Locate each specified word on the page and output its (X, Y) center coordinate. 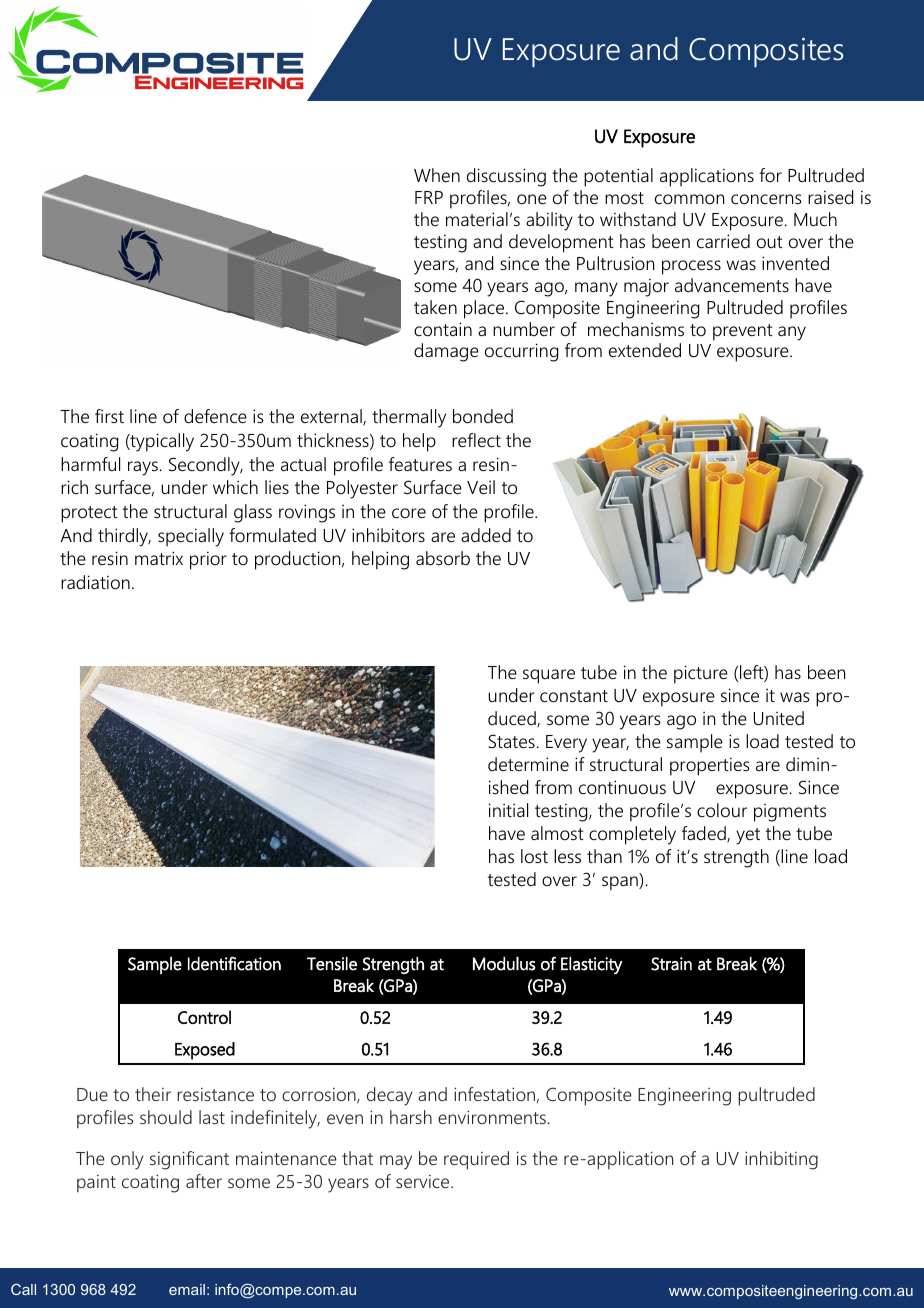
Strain (671, 964)
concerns (766, 199)
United (778, 718)
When (437, 175)
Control (204, 1017)
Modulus (504, 964)
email (187, 1289)
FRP (429, 197)
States (512, 741)
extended (645, 350)
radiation (95, 582)
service (424, 1181)
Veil (481, 487)
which (235, 487)
